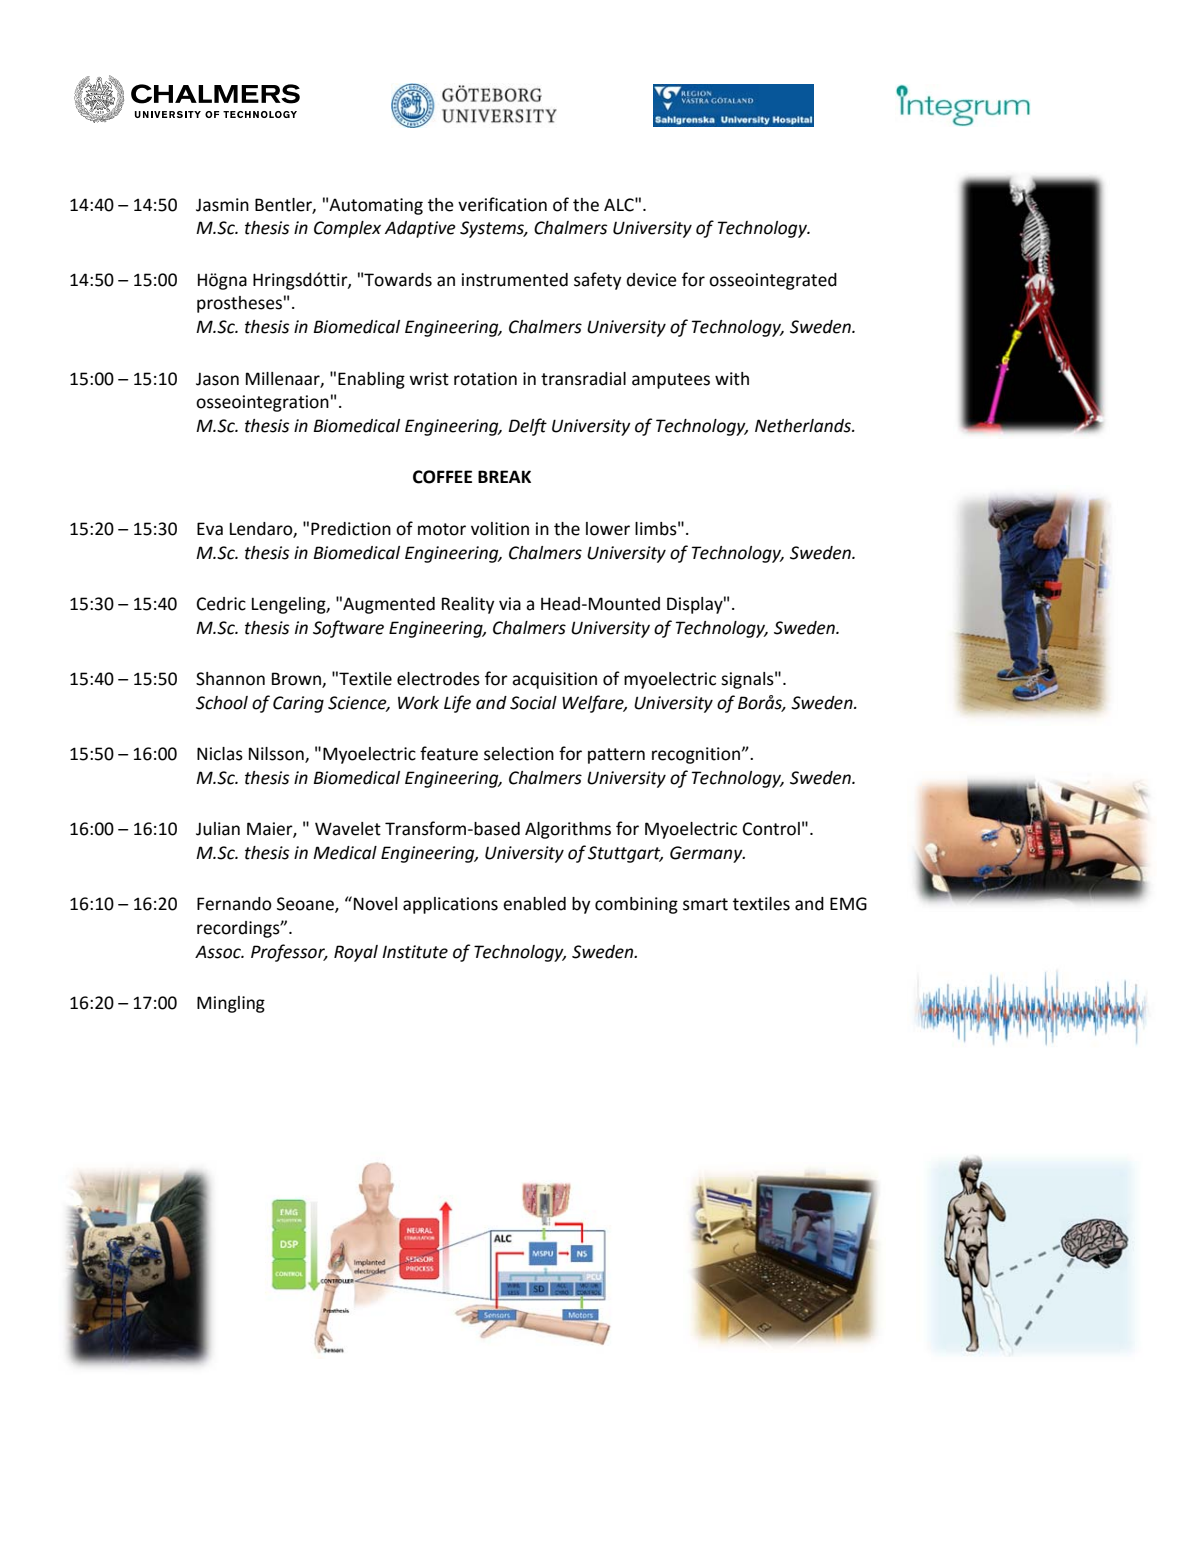  What do you see at coordinates (534, 904) in the page?
I see `enabled` at bounding box center [534, 904].
